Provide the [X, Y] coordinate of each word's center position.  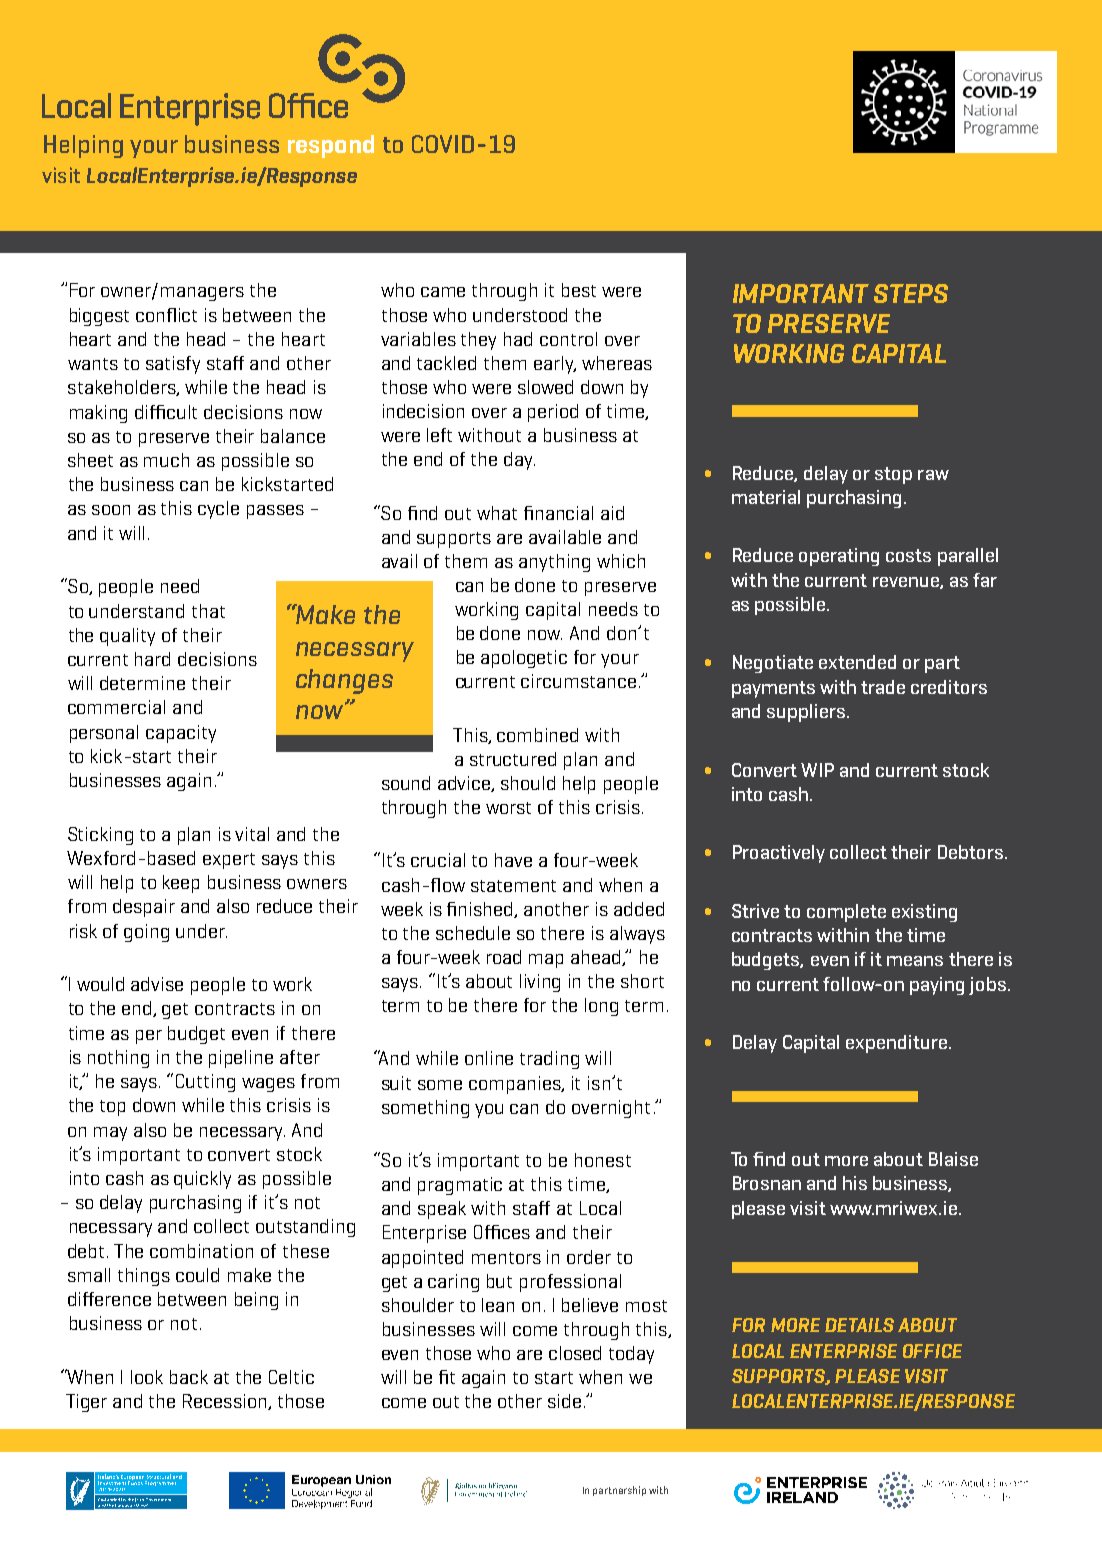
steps [911, 293]
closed [575, 1353]
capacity [181, 734]
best [579, 290]
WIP [817, 770]
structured [513, 759]
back [189, 1377]
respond [331, 146]
